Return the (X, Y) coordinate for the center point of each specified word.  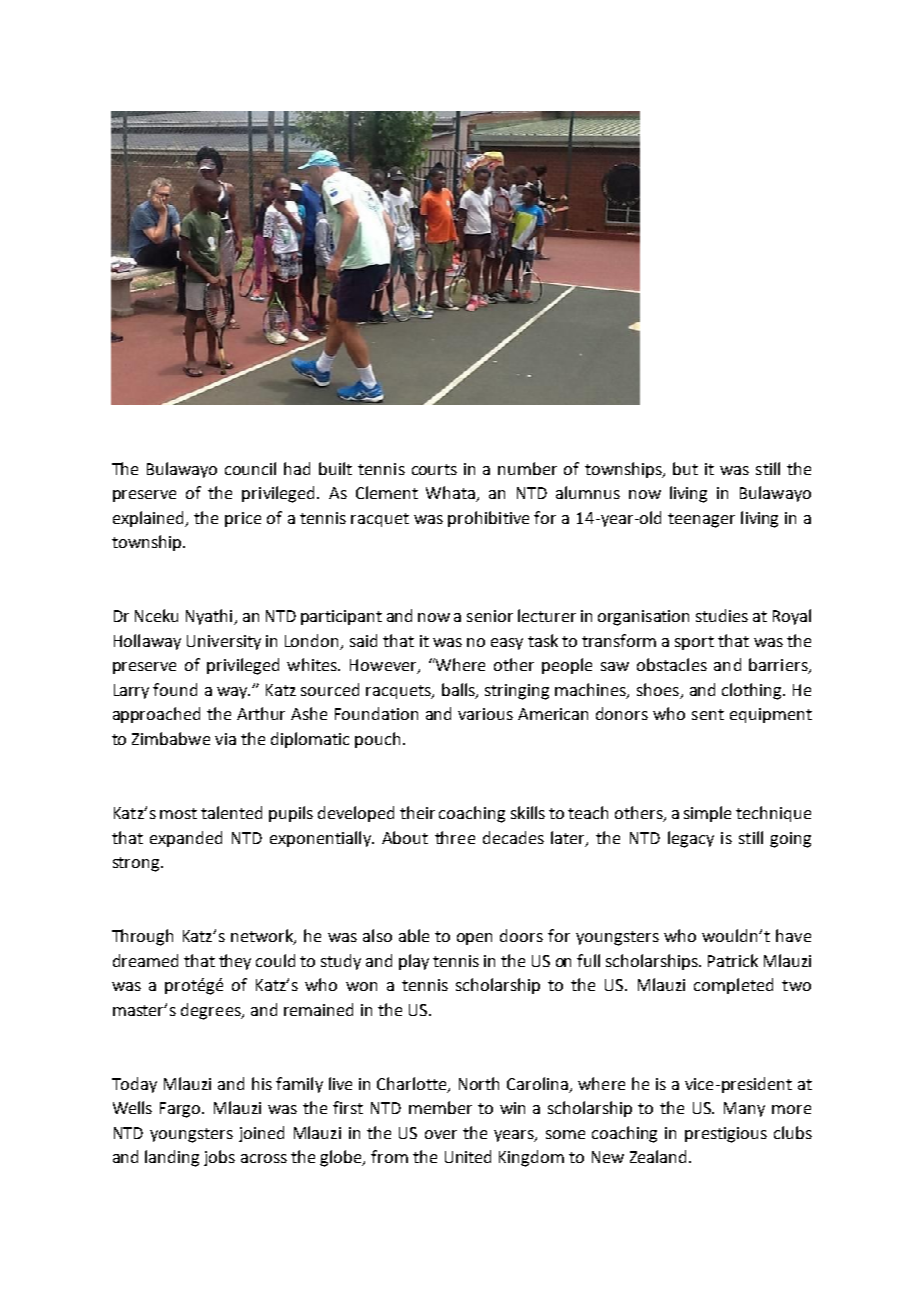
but (685, 468)
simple (707, 814)
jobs (219, 1158)
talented (231, 812)
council (250, 468)
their (417, 812)
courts (434, 469)
